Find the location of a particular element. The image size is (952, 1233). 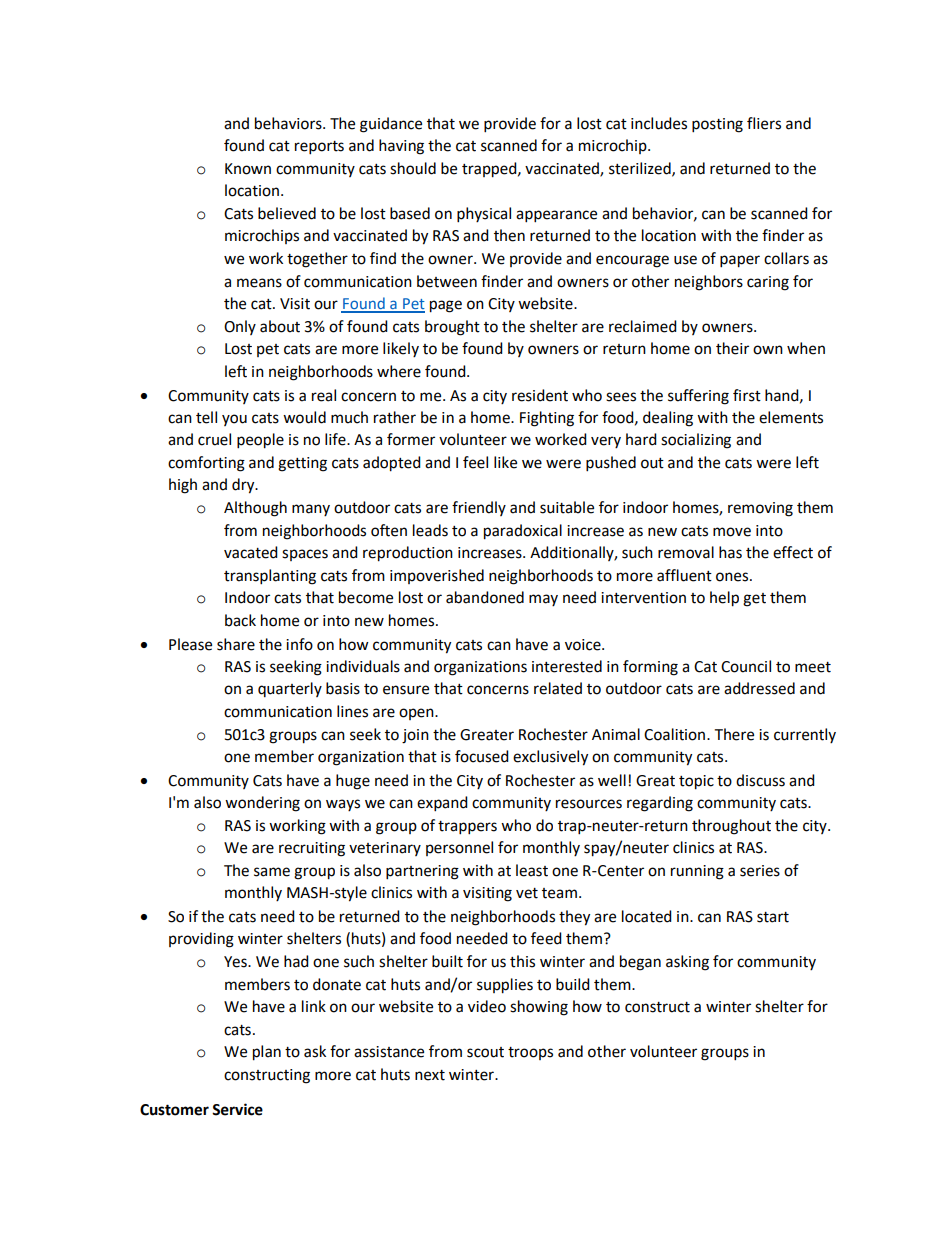

people is located at coordinates (260, 441).
